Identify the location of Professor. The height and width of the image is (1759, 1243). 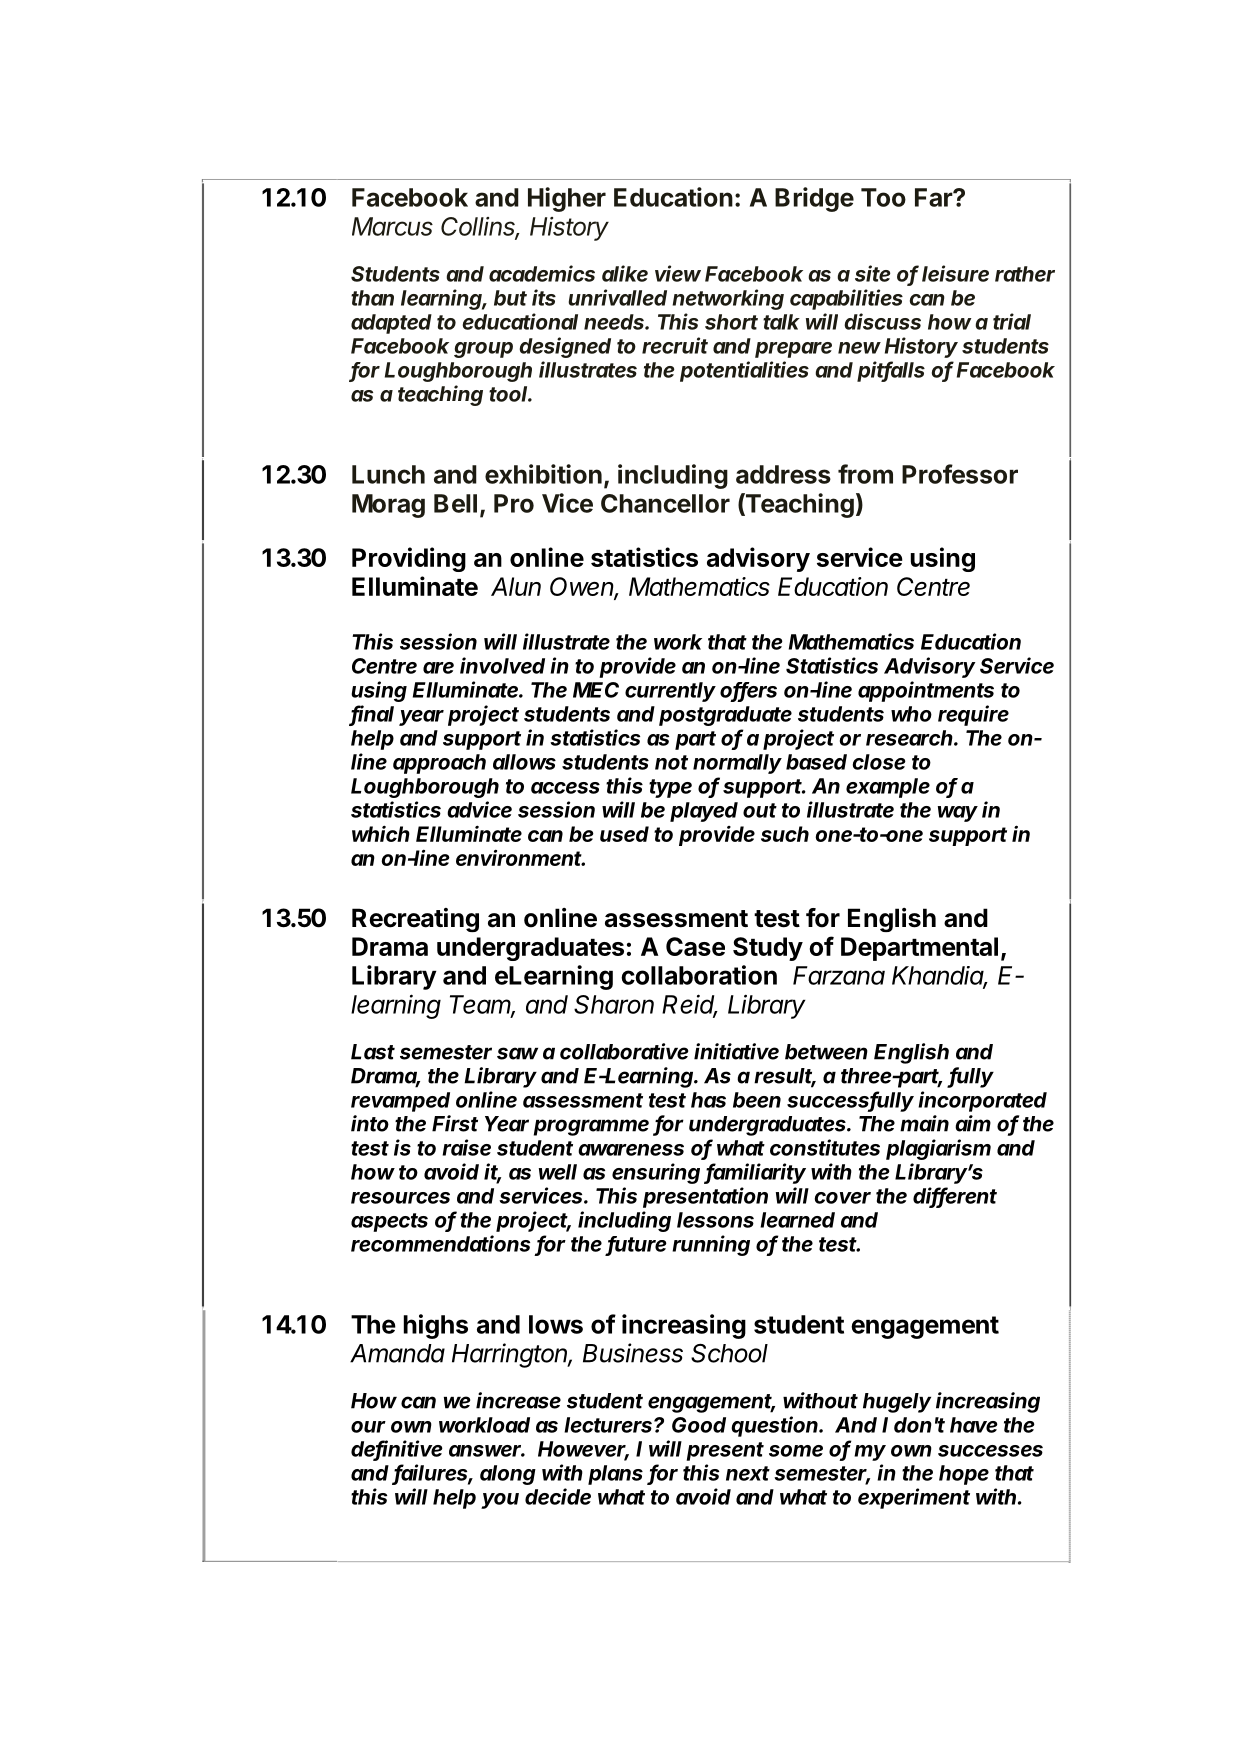
(960, 474).
